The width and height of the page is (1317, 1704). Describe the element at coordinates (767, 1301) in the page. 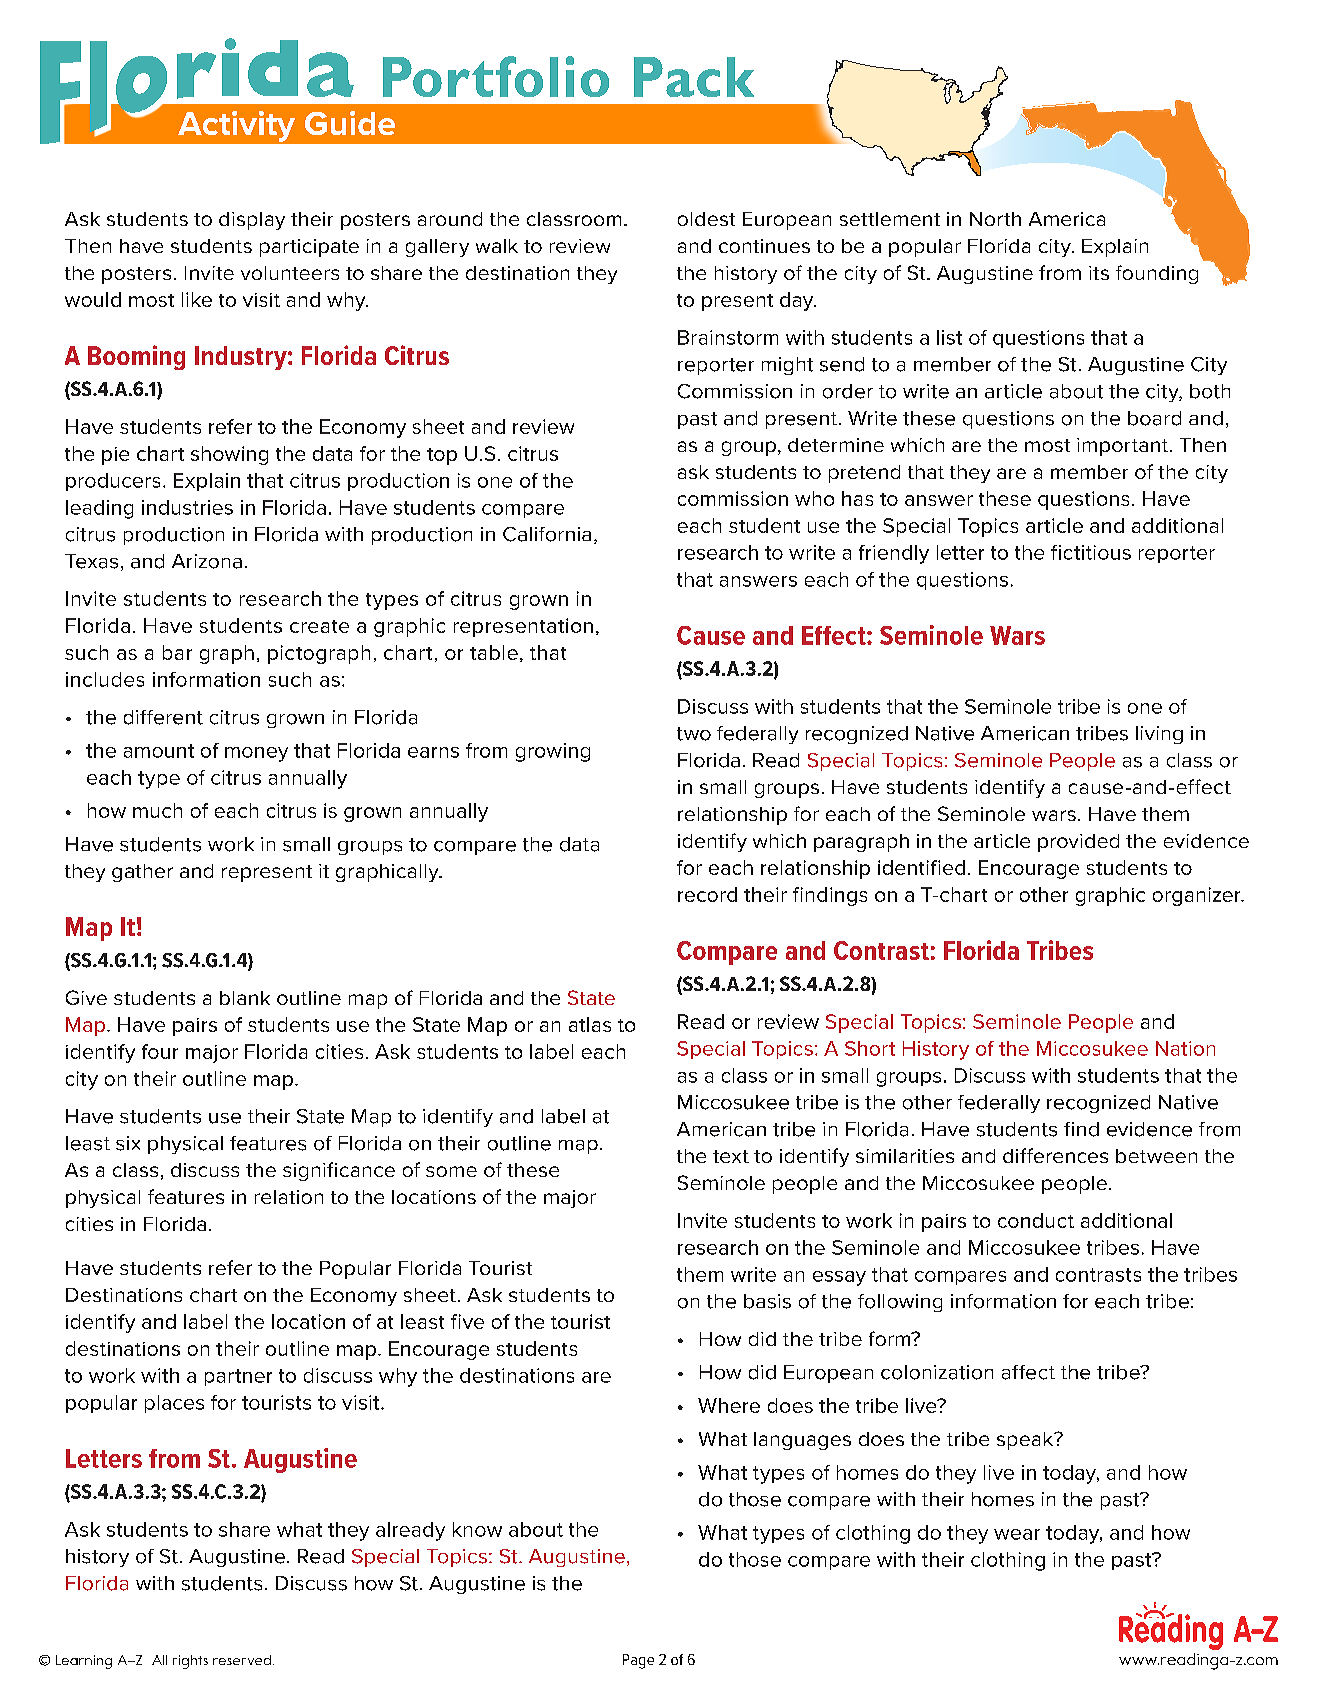

I see `basis` at that location.
